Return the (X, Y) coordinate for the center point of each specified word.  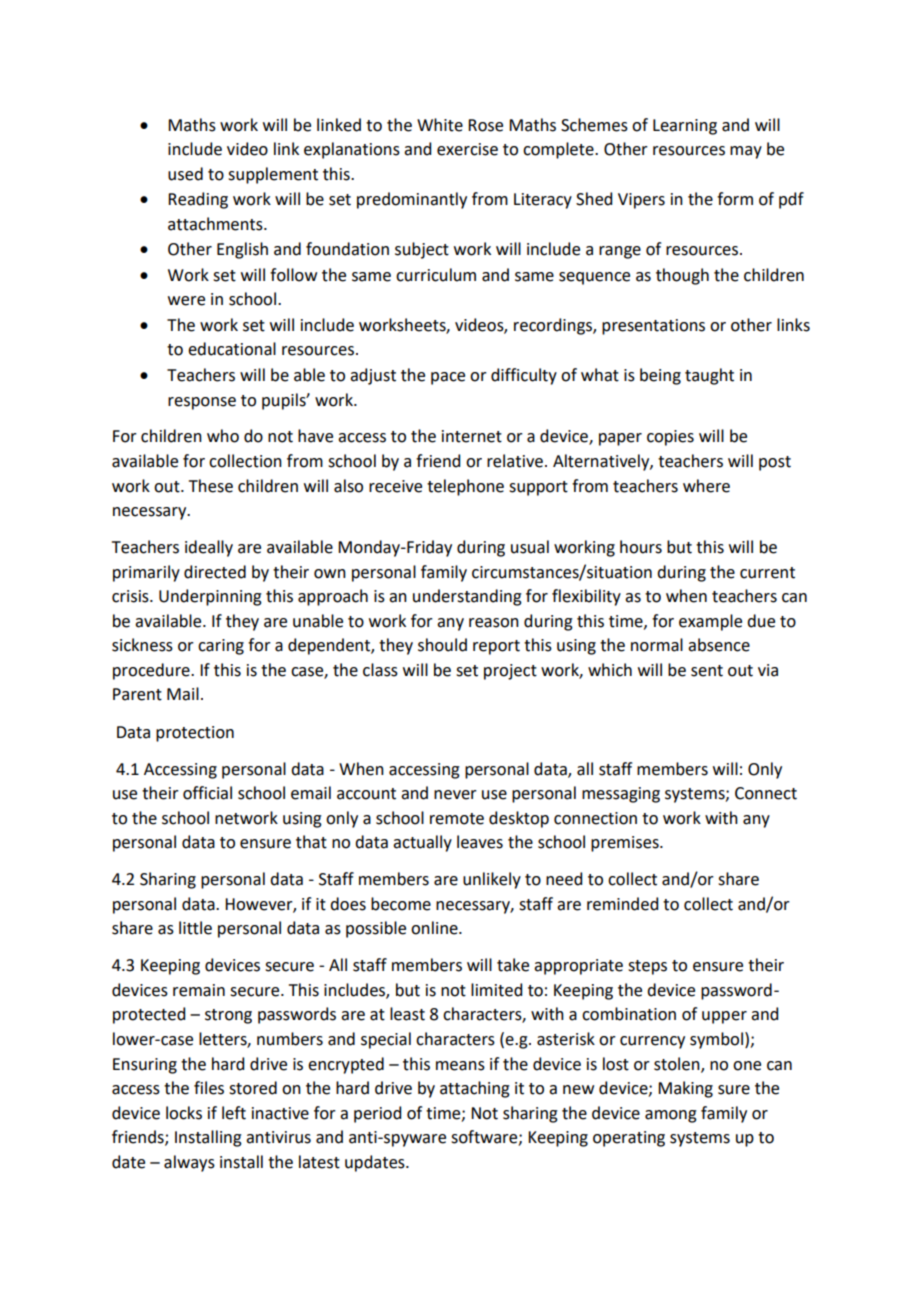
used (185, 174)
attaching (475, 1089)
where (706, 486)
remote (457, 819)
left (234, 1113)
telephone (465, 487)
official (207, 793)
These (211, 486)
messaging (621, 795)
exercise (467, 149)
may (746, 152)
